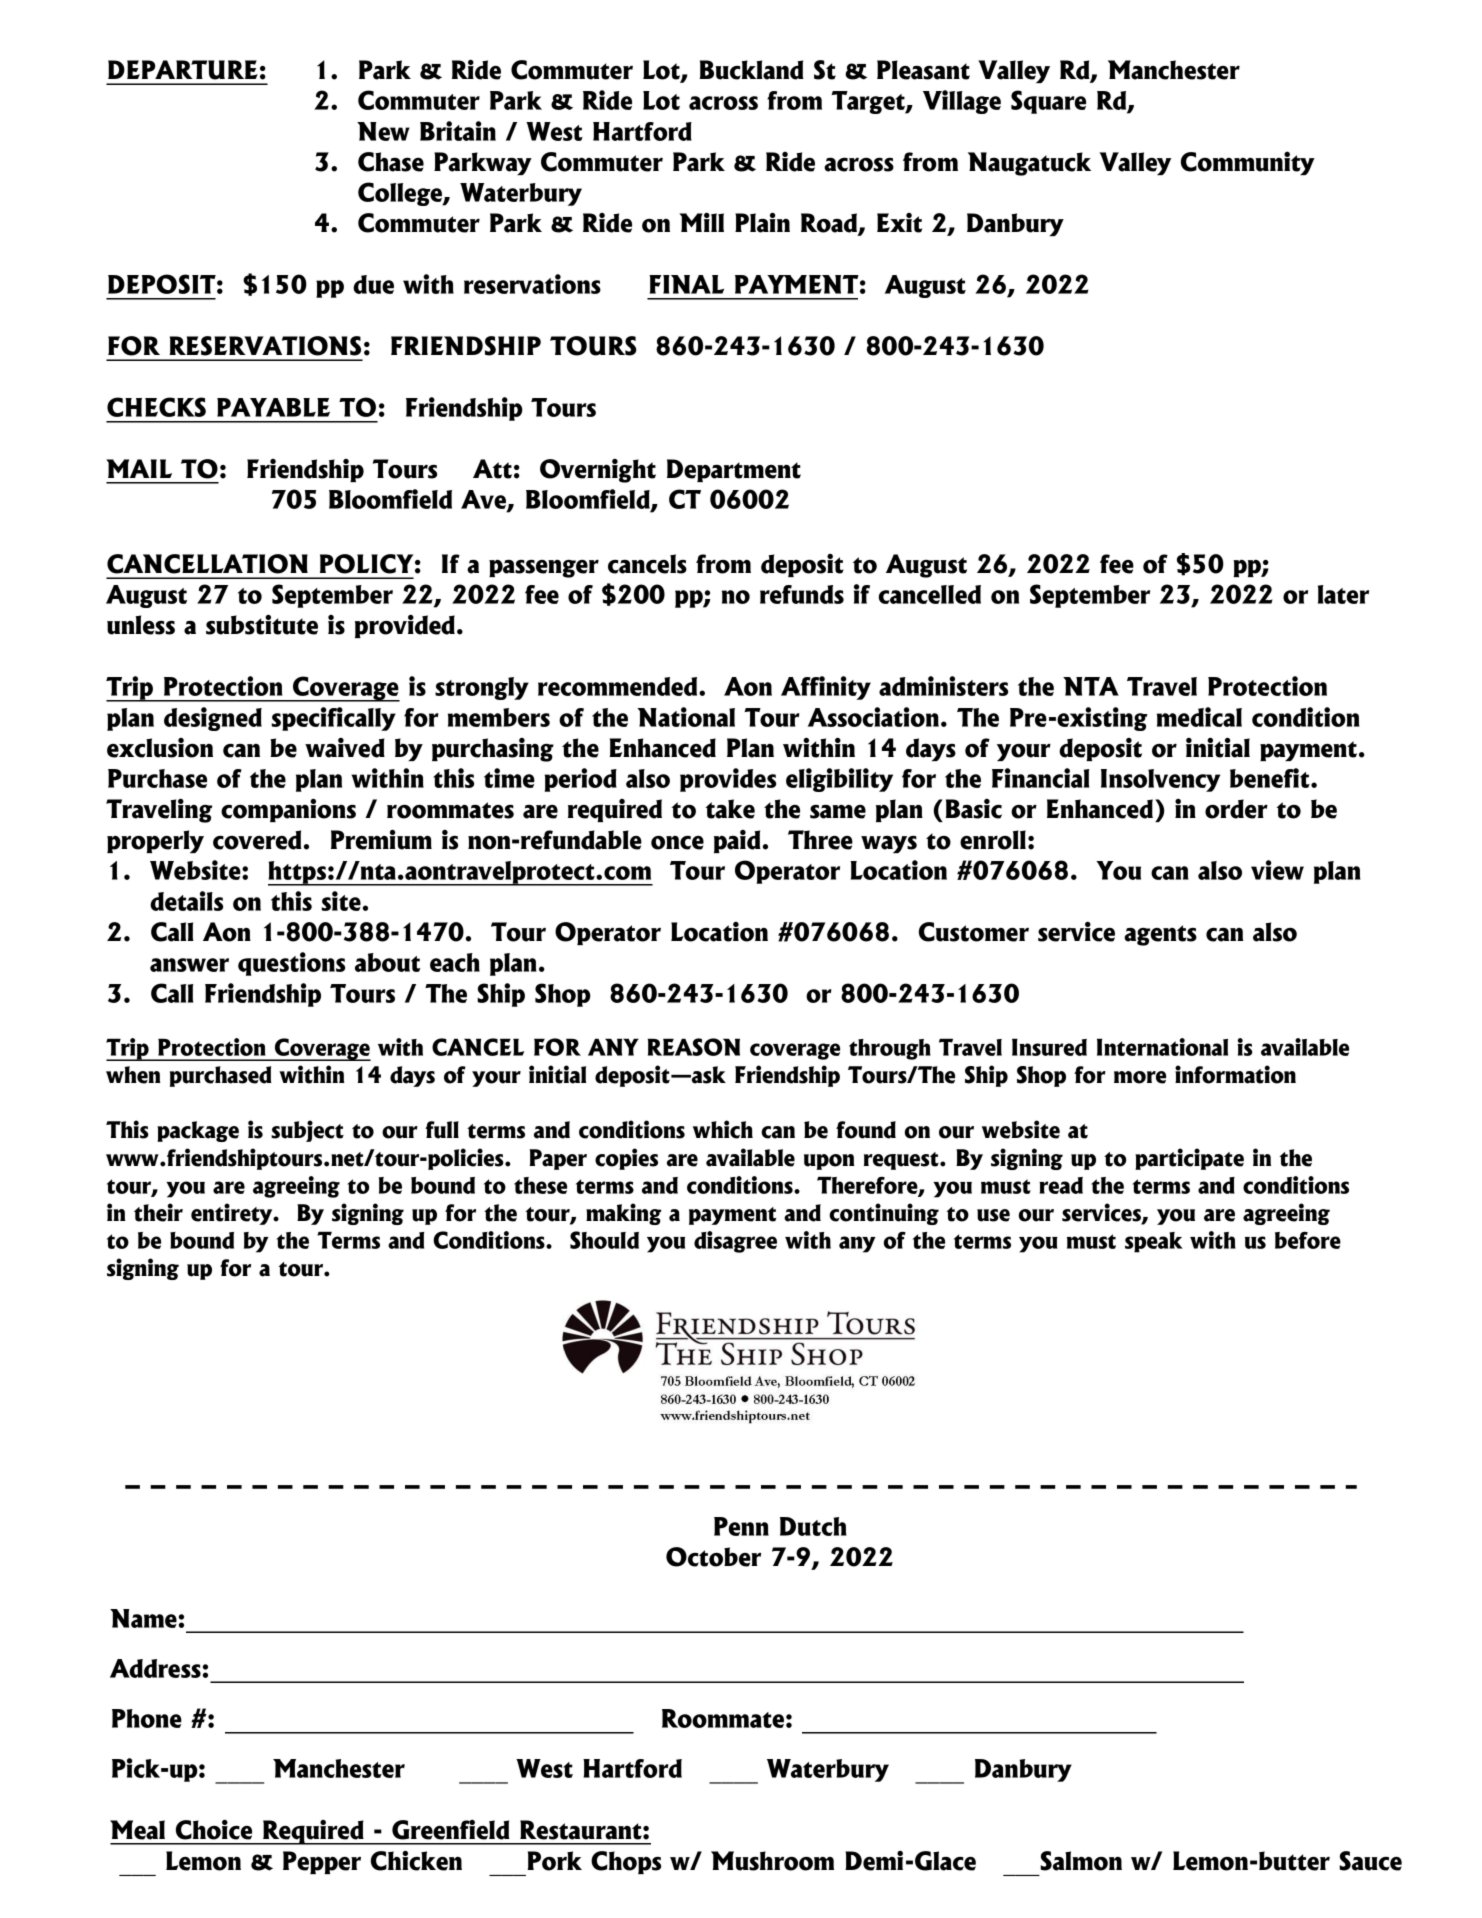 The height and width of the screenshot is (1918, 1482). What do you see at coordinates (383, 131) in the screenshot?
I see `New` at bounding box center [383, 131].
